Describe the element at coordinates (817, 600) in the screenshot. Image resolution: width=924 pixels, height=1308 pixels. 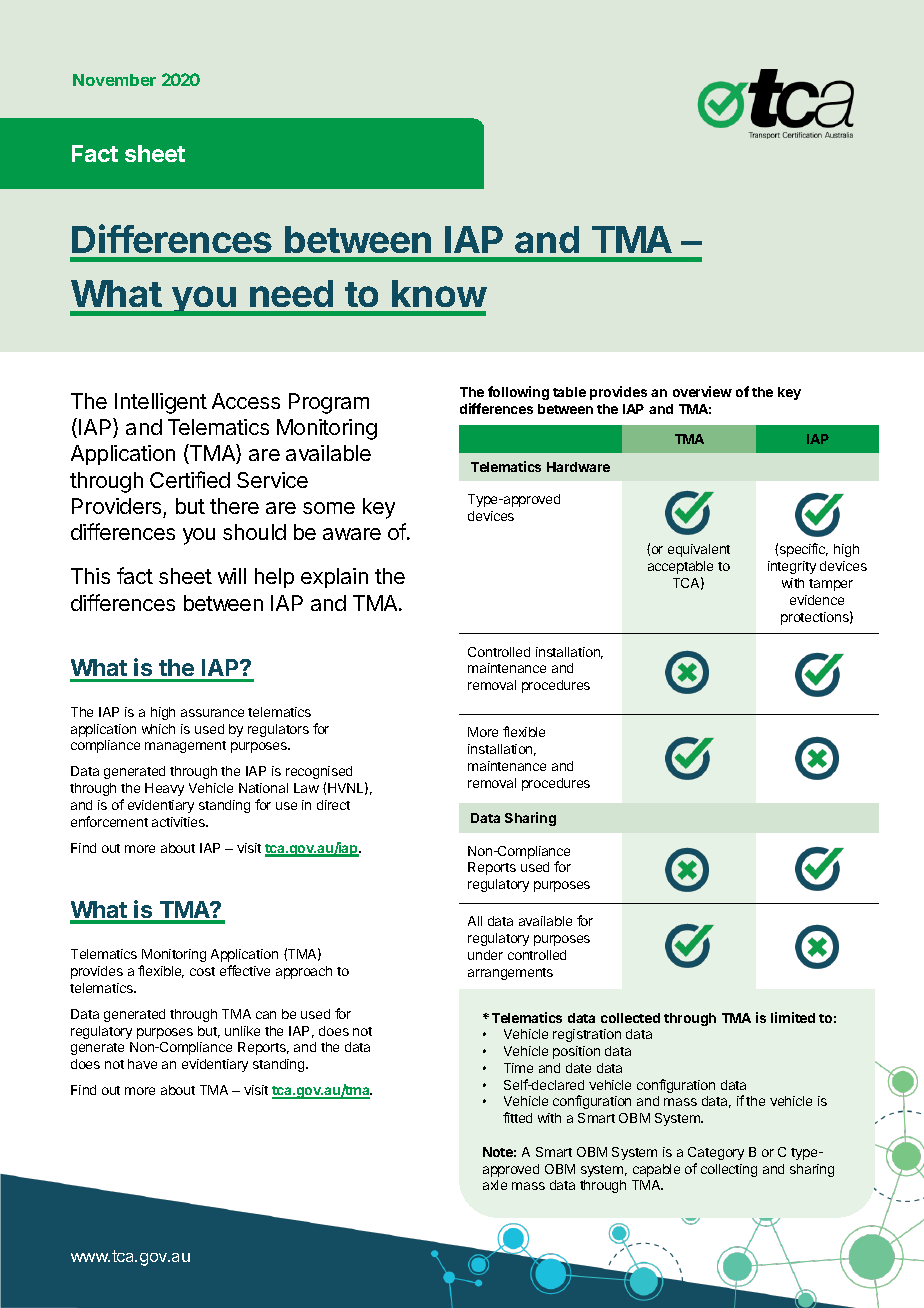
I see `evidence` at that location.
